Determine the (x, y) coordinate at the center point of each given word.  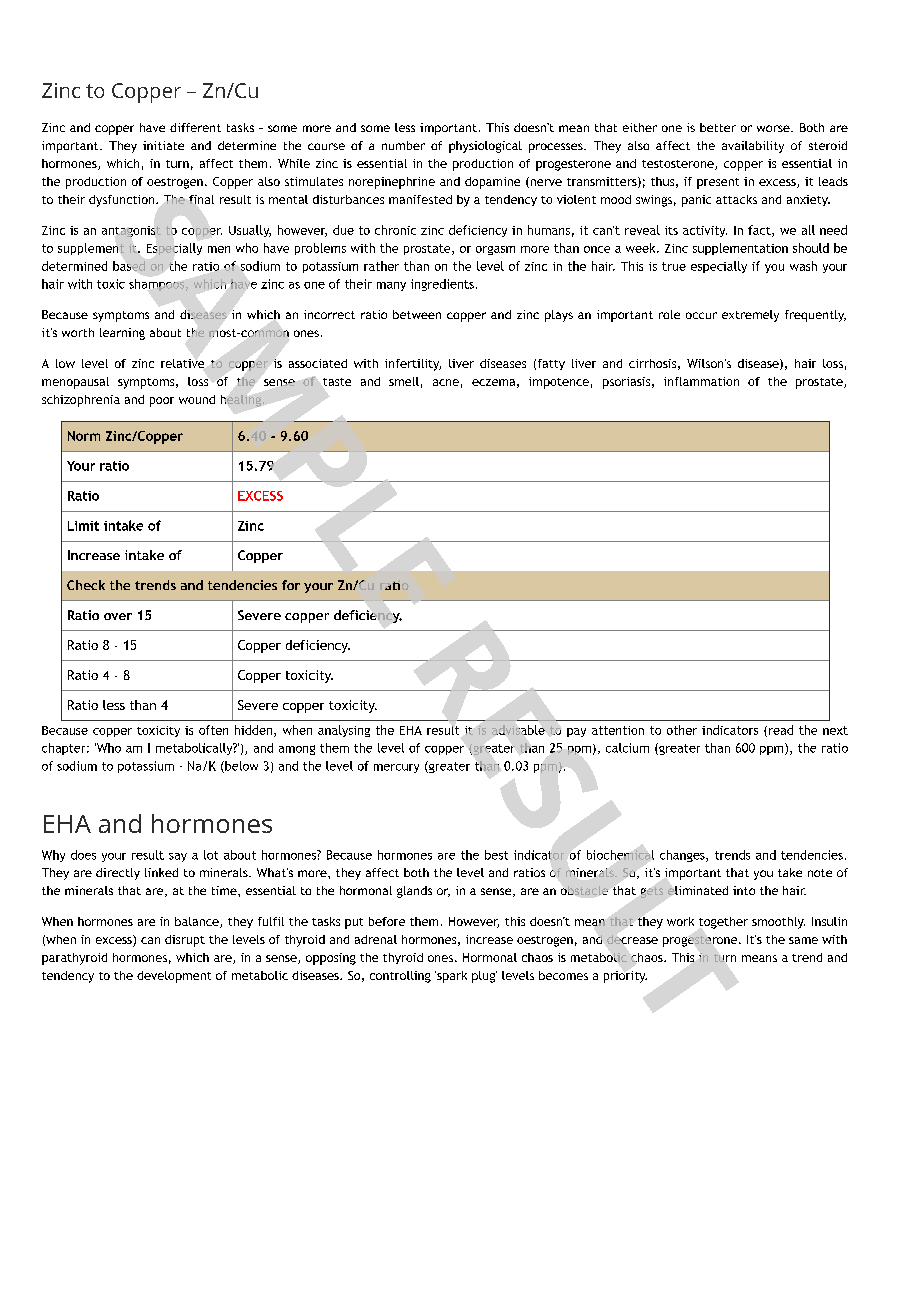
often (213, 730)
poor (162, 402)
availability (753, 147)
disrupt (185, 941)
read (781, 730)
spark (451, 977)
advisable (518, 730)
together (723, 923)
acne (446, 382)
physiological (485, 147)
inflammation (701, 381)
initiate (163, 145)
